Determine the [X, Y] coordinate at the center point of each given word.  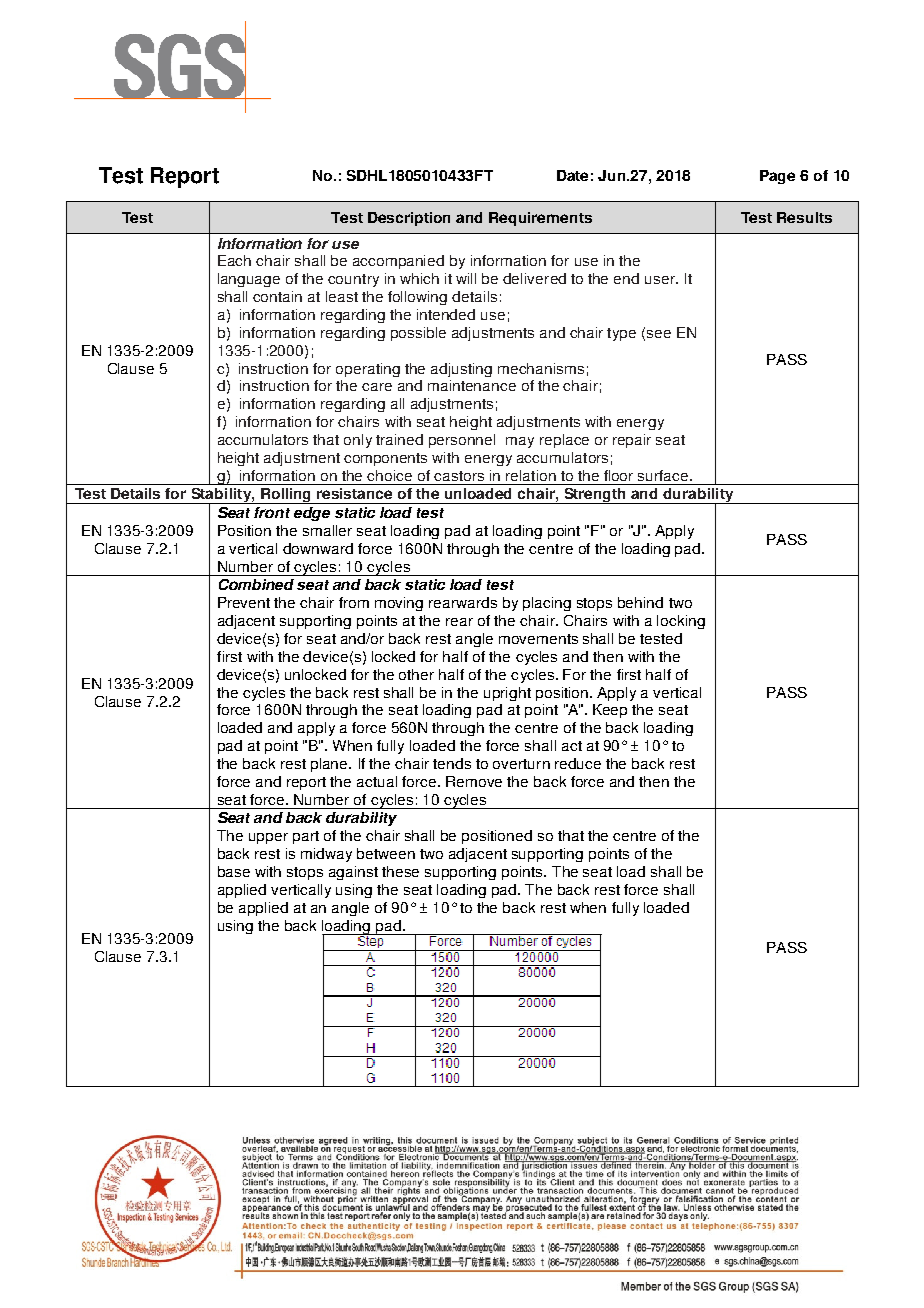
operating [368, 370]
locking [681, 622]
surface [664, 475]
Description [409, 219]
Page [777, 177]
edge [312, 514]
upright [507, 694]
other [416, 674]
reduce [578, 763]
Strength [595, 496]
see [659, 334]
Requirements [540, 219]
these [400, 871]
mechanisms [541, 368]
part [306, 837]
